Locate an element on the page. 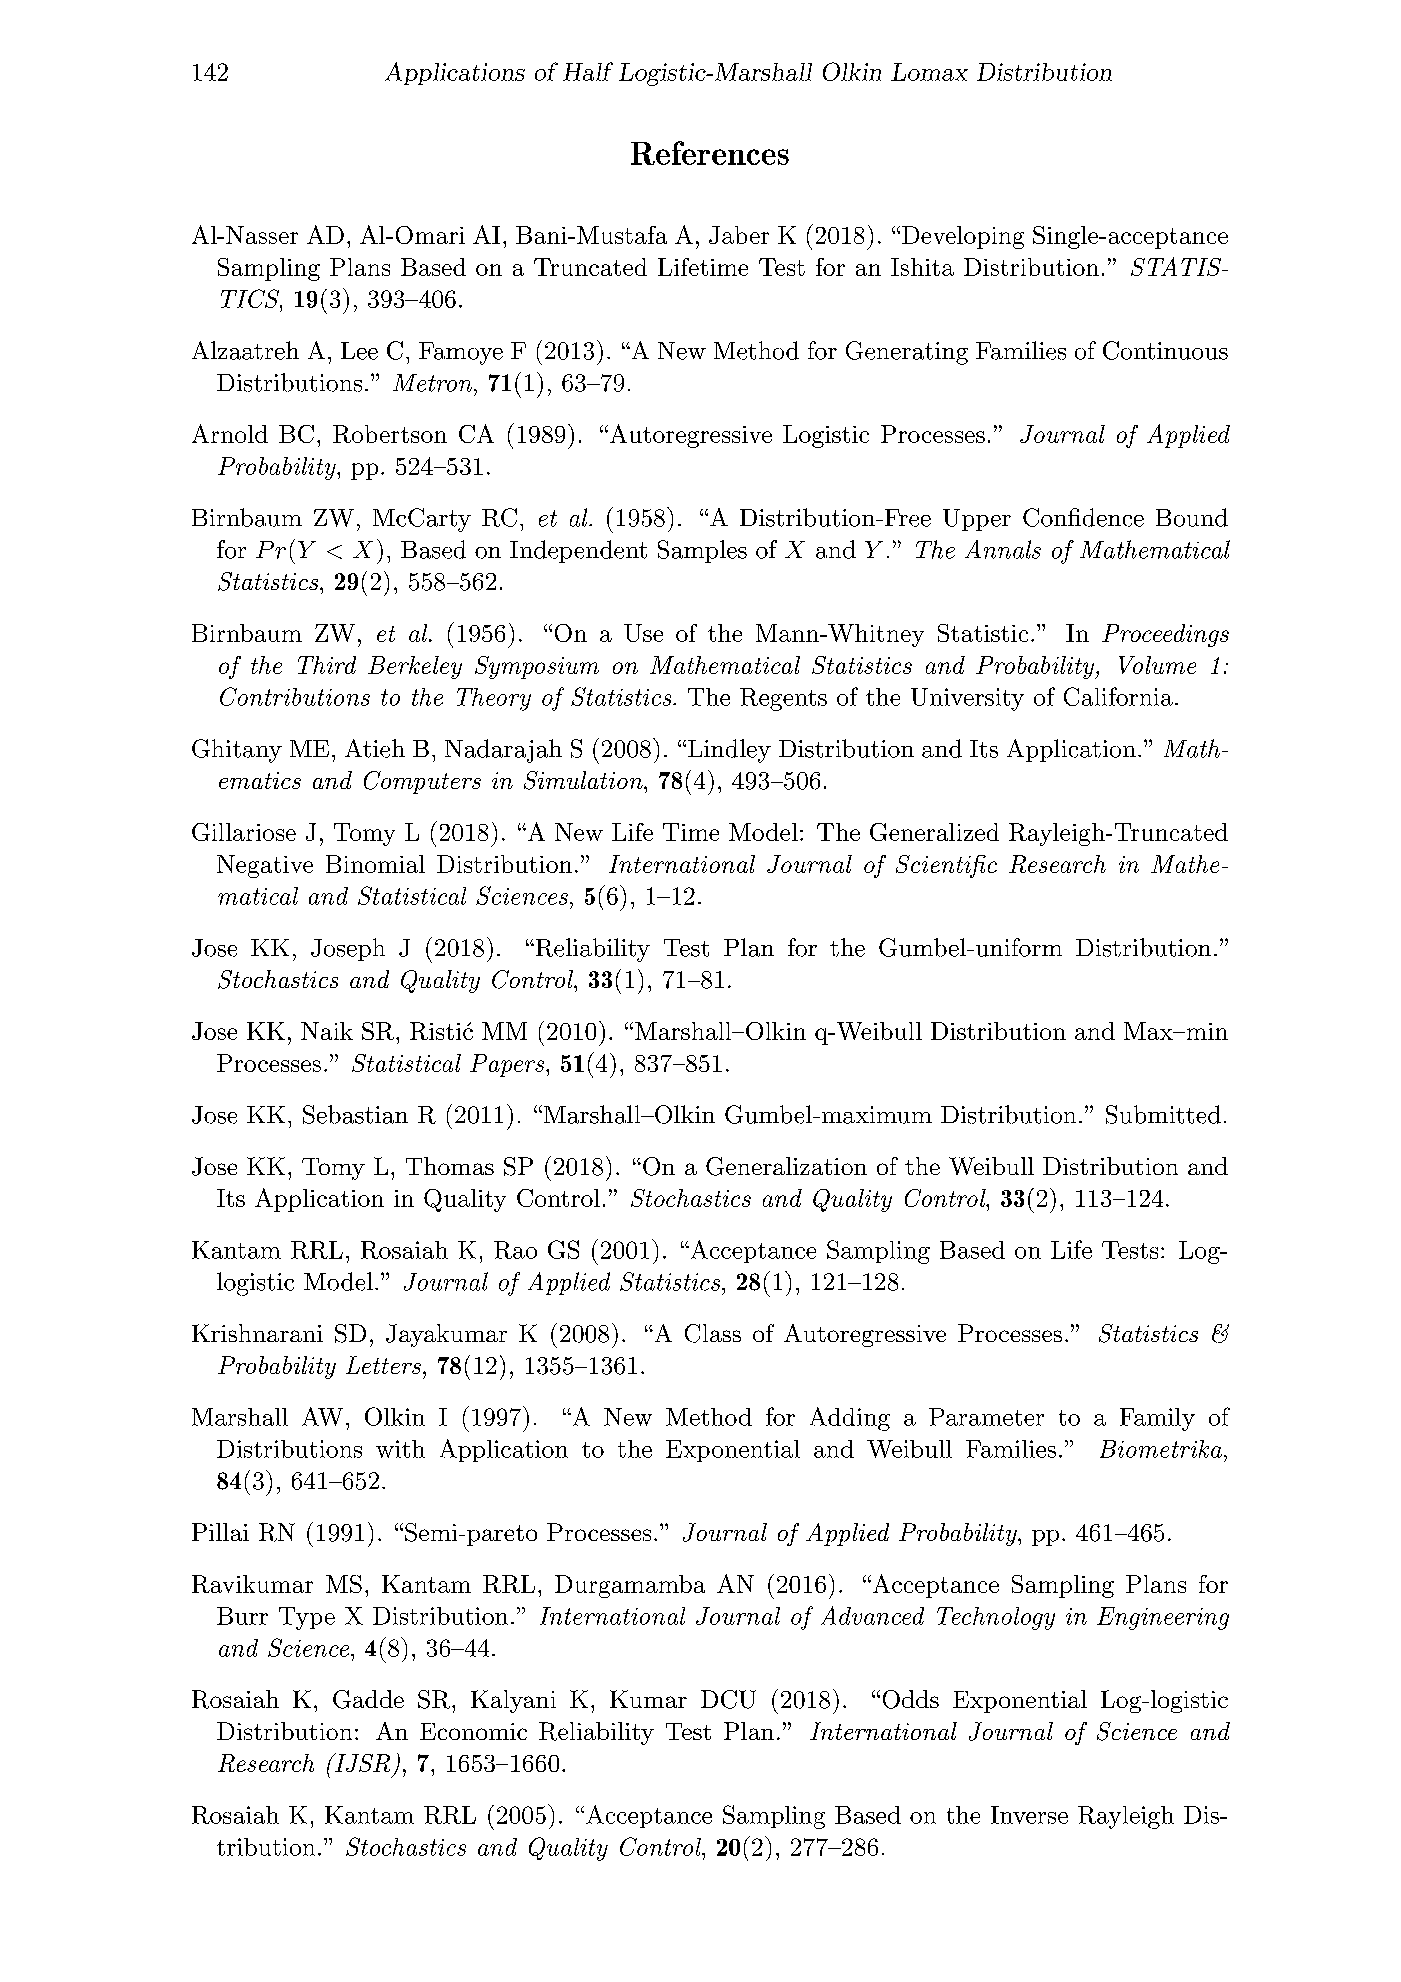  DCU is located at coordinates (728, 1699).
